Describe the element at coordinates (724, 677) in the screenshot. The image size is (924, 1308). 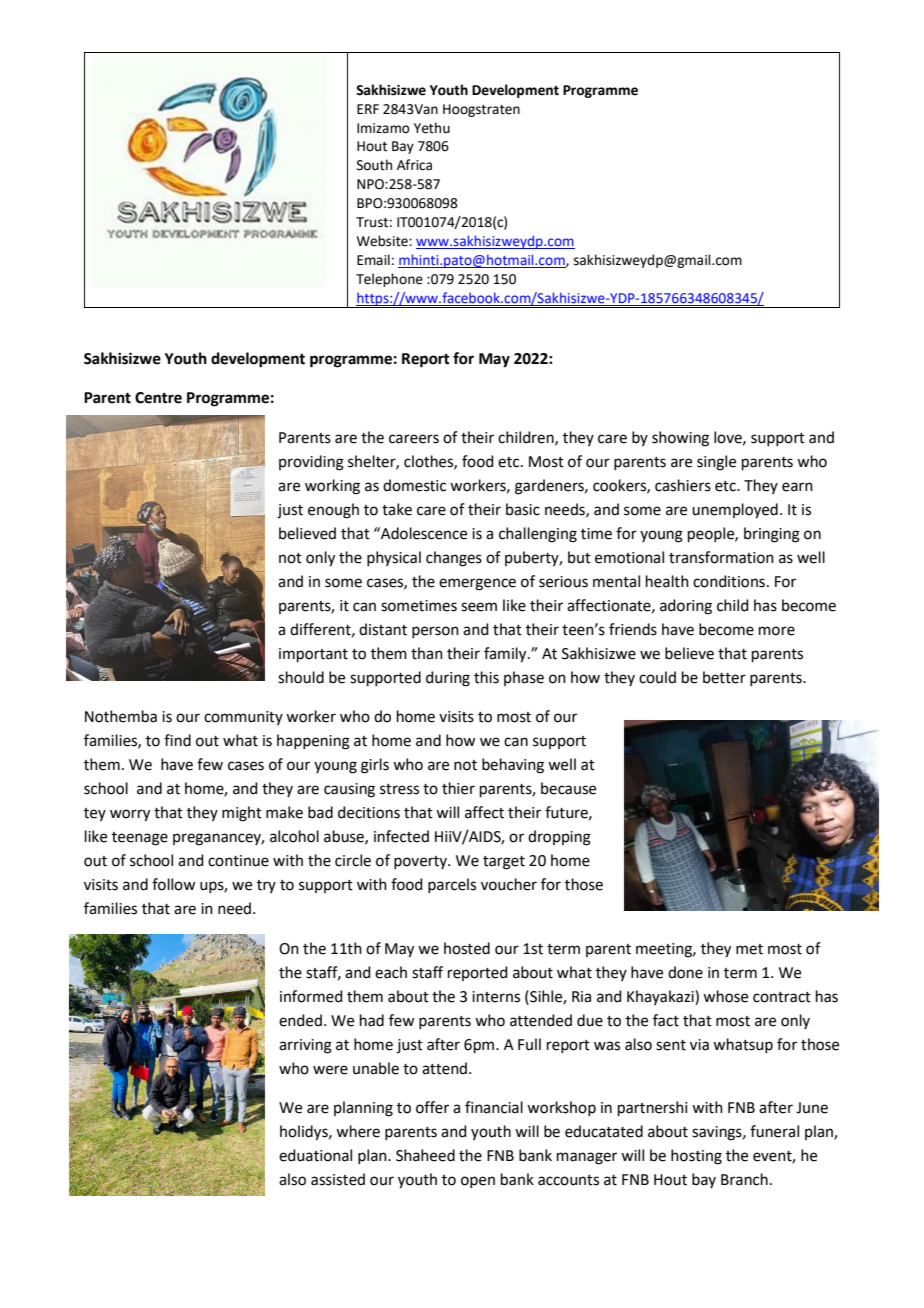
I see `better` at that location.
